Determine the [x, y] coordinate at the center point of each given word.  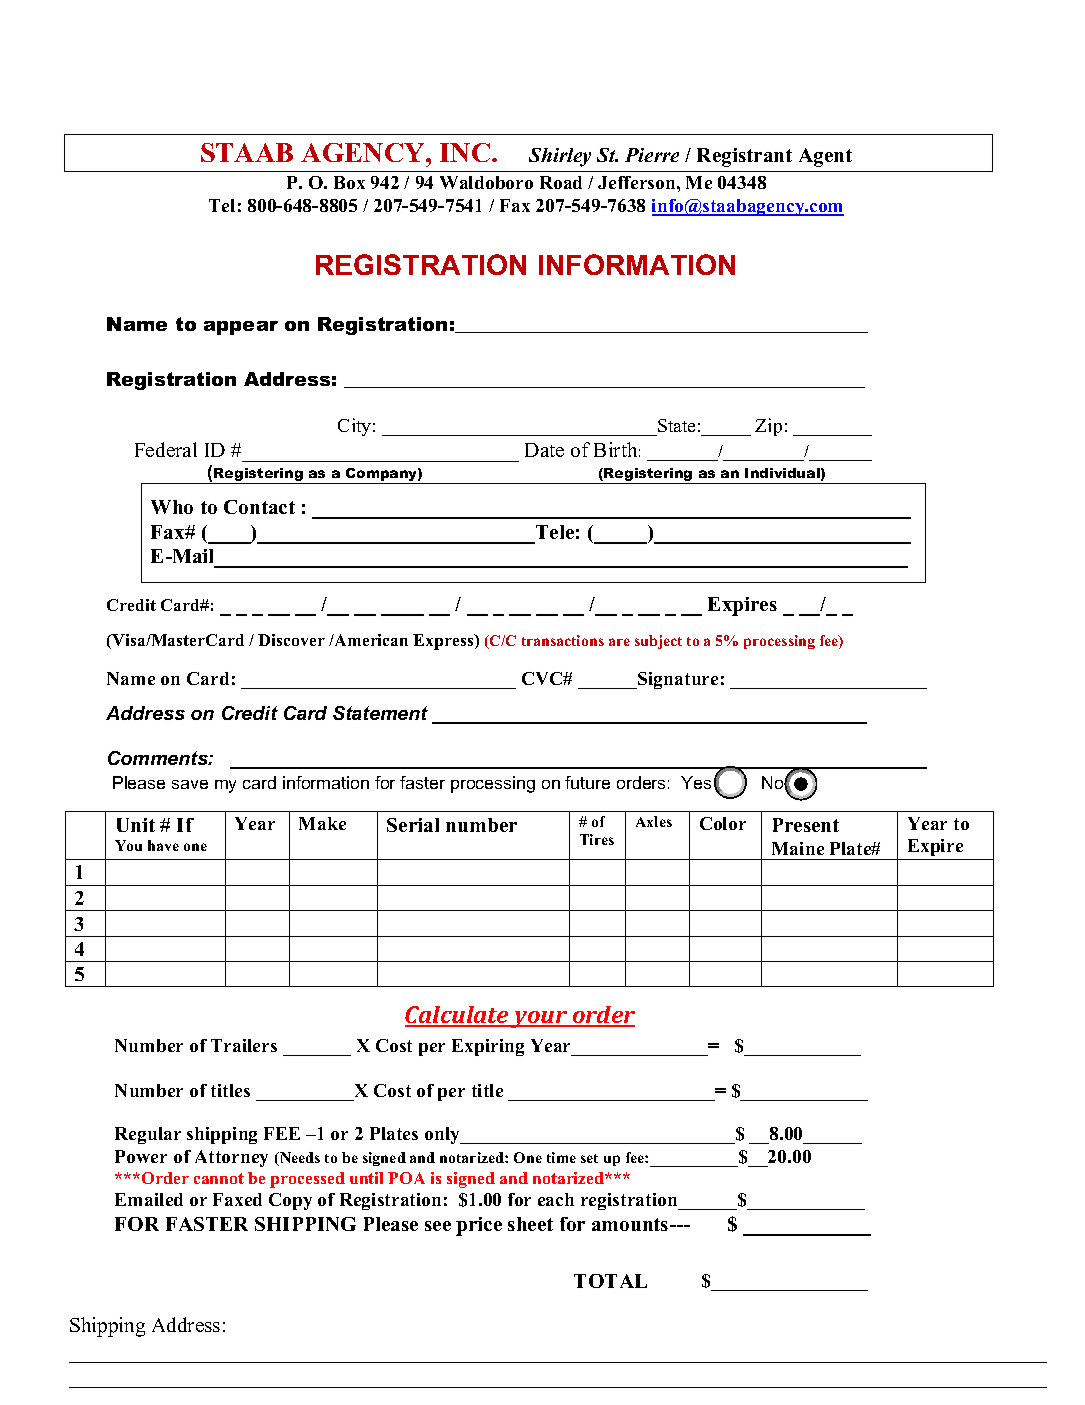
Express [444, 642]
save [190, 784]
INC [466, 152]
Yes [696, 782]
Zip [768, 427]
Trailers [244, 1045]
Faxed [237, 1199]
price [479, 1226]
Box [349, 182]
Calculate [458, 1016]
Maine [798, 848]
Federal [166, 449]
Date [544, 450]
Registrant [744, 157]
